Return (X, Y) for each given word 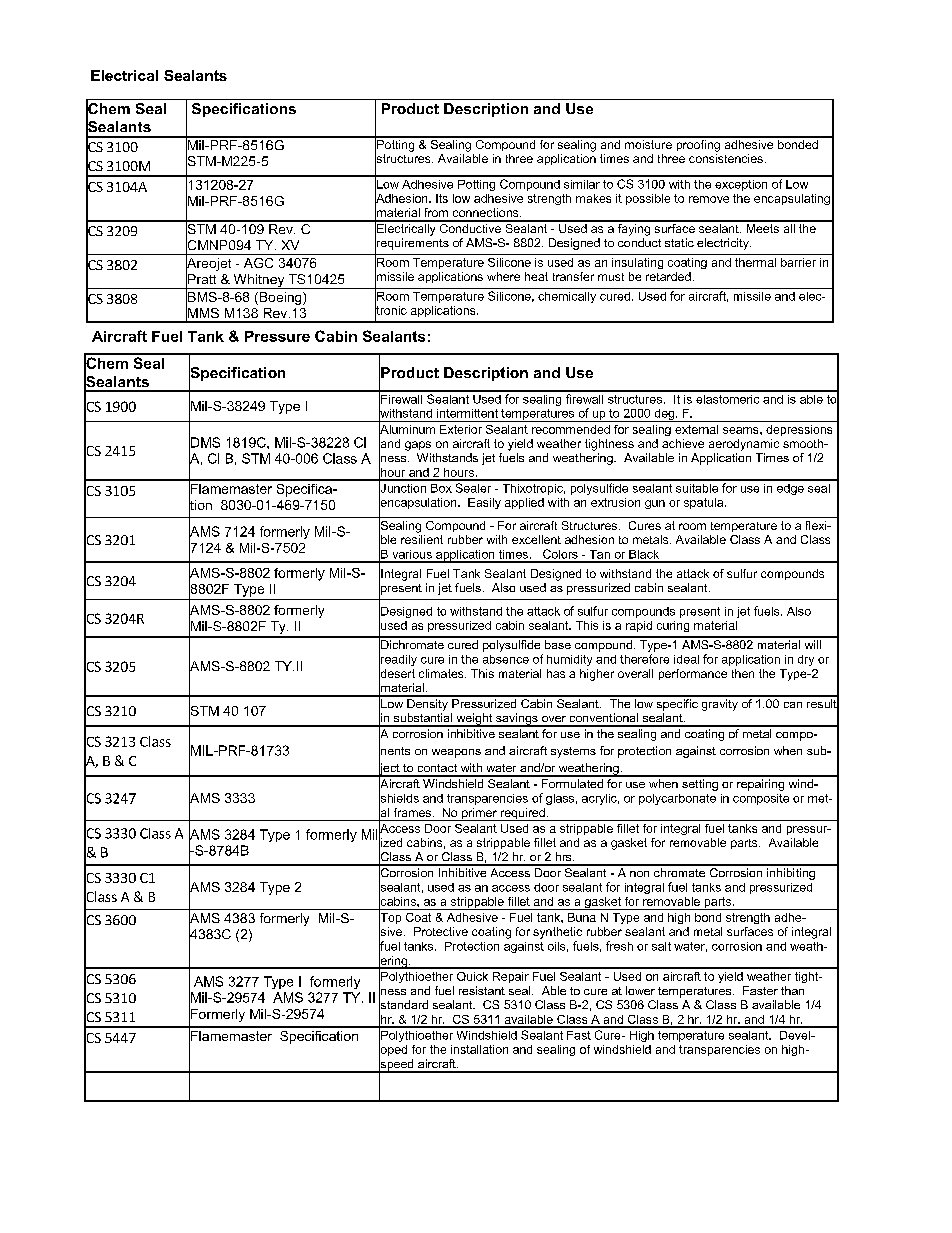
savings (517, 720)
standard (403, 1005)
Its (442, 198)
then (743, 673)
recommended (571, 429)
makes (593, 198)
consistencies (726, 158)
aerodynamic (744, 445)
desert (397, 673)
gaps (418, 446)
